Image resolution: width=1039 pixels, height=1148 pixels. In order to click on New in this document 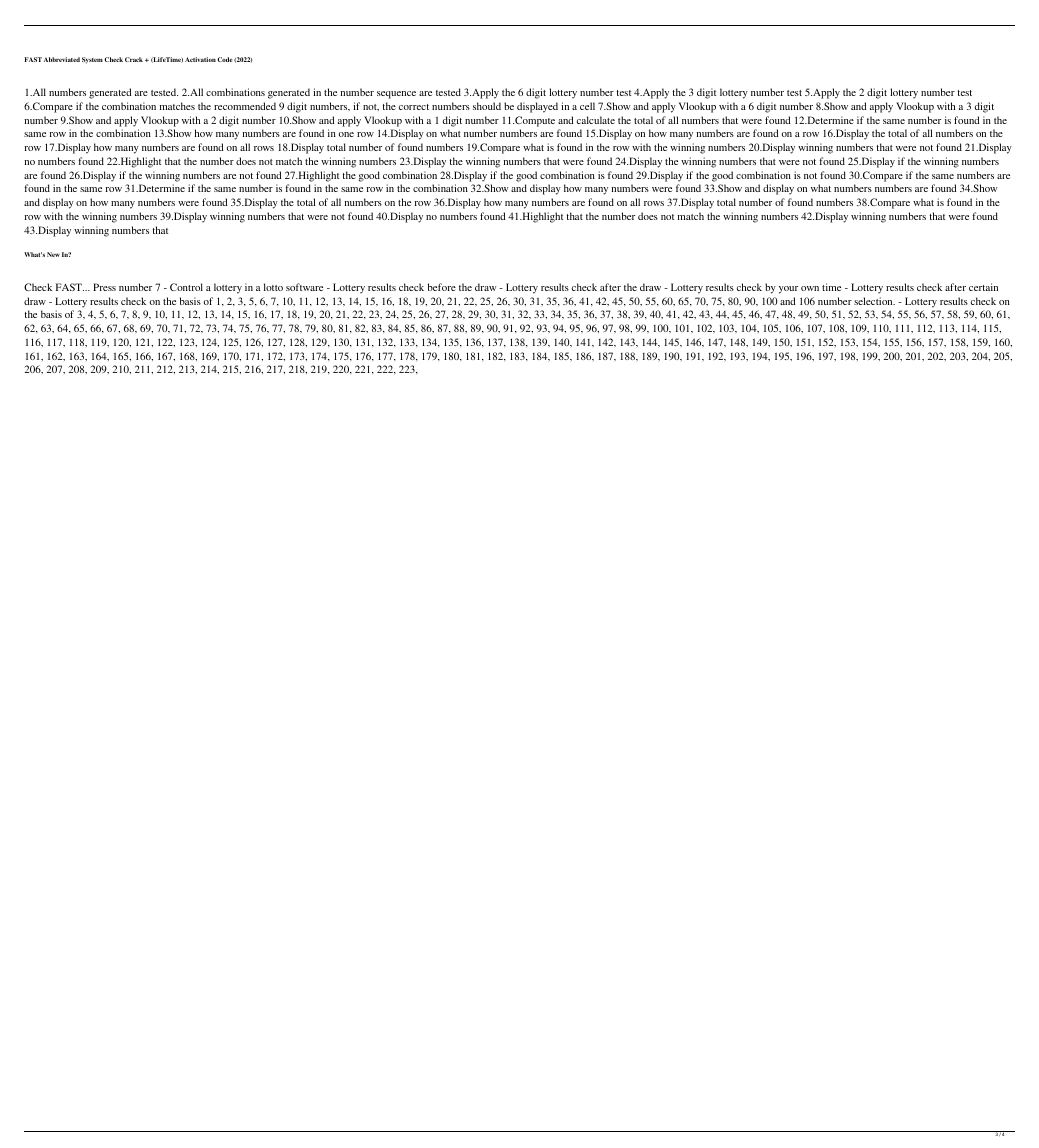, I will do `click(53, 254)`.
